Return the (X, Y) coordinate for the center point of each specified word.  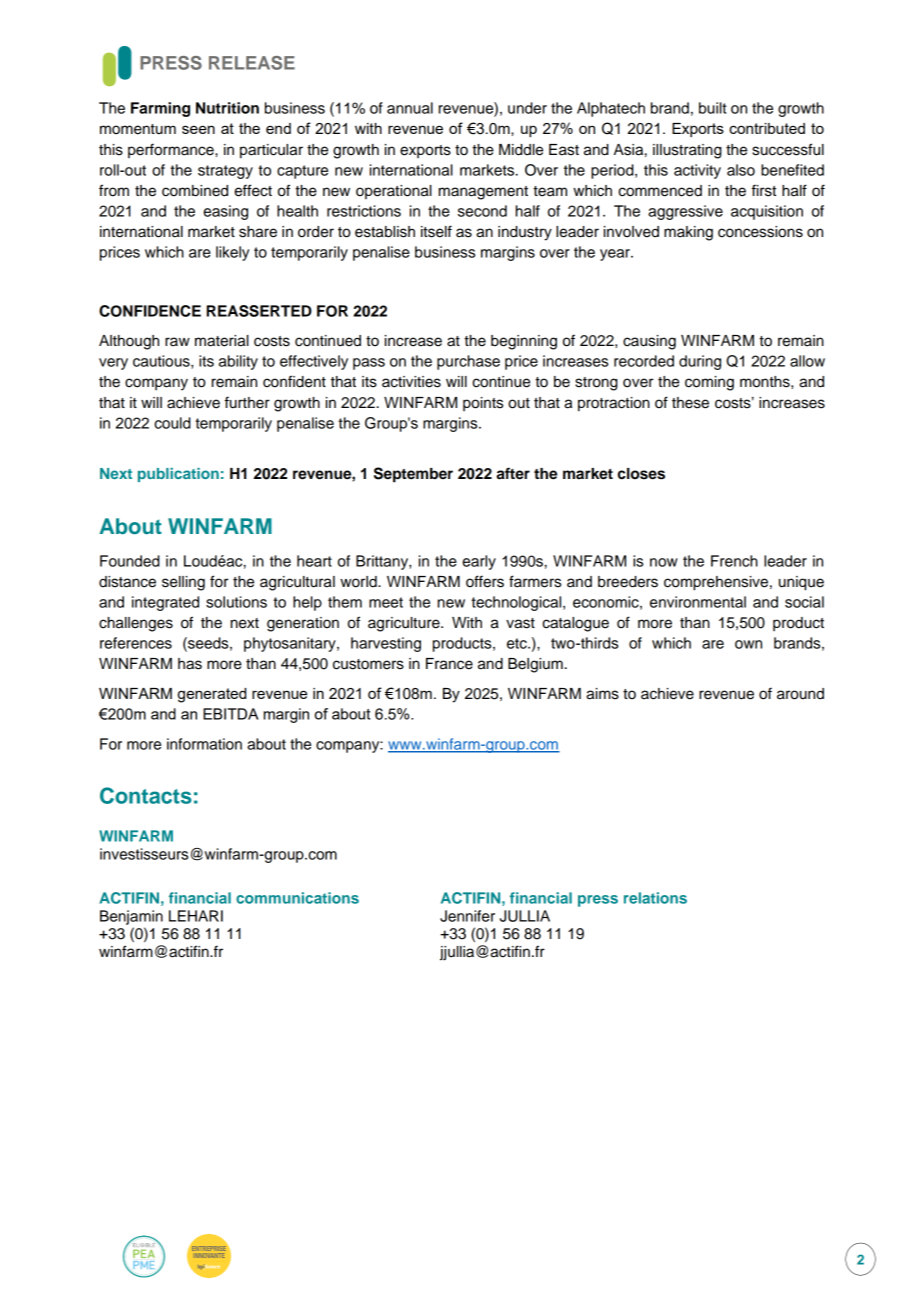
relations (655, 898)
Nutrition (227, 108)
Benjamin (131, 917)
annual (410, 108)
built (713, 108)
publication (178, 475)
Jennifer (467, 916)
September (413, 475)
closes (641, 474)
